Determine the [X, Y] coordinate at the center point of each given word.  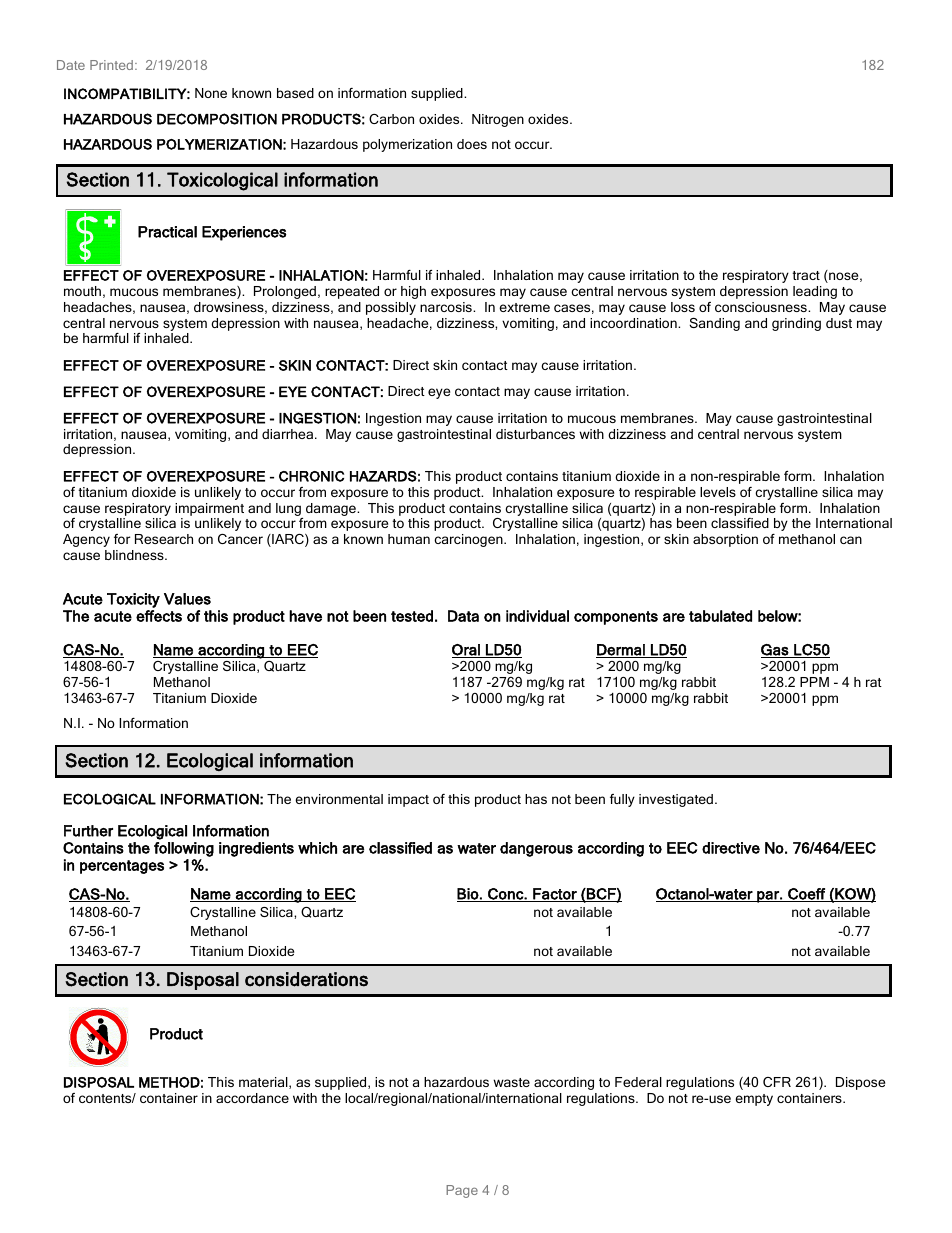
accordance [252, 1098]
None [211, 93]
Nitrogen [498, 120]
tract [806, 275]
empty [754, 1100]
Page [462, 1191]
